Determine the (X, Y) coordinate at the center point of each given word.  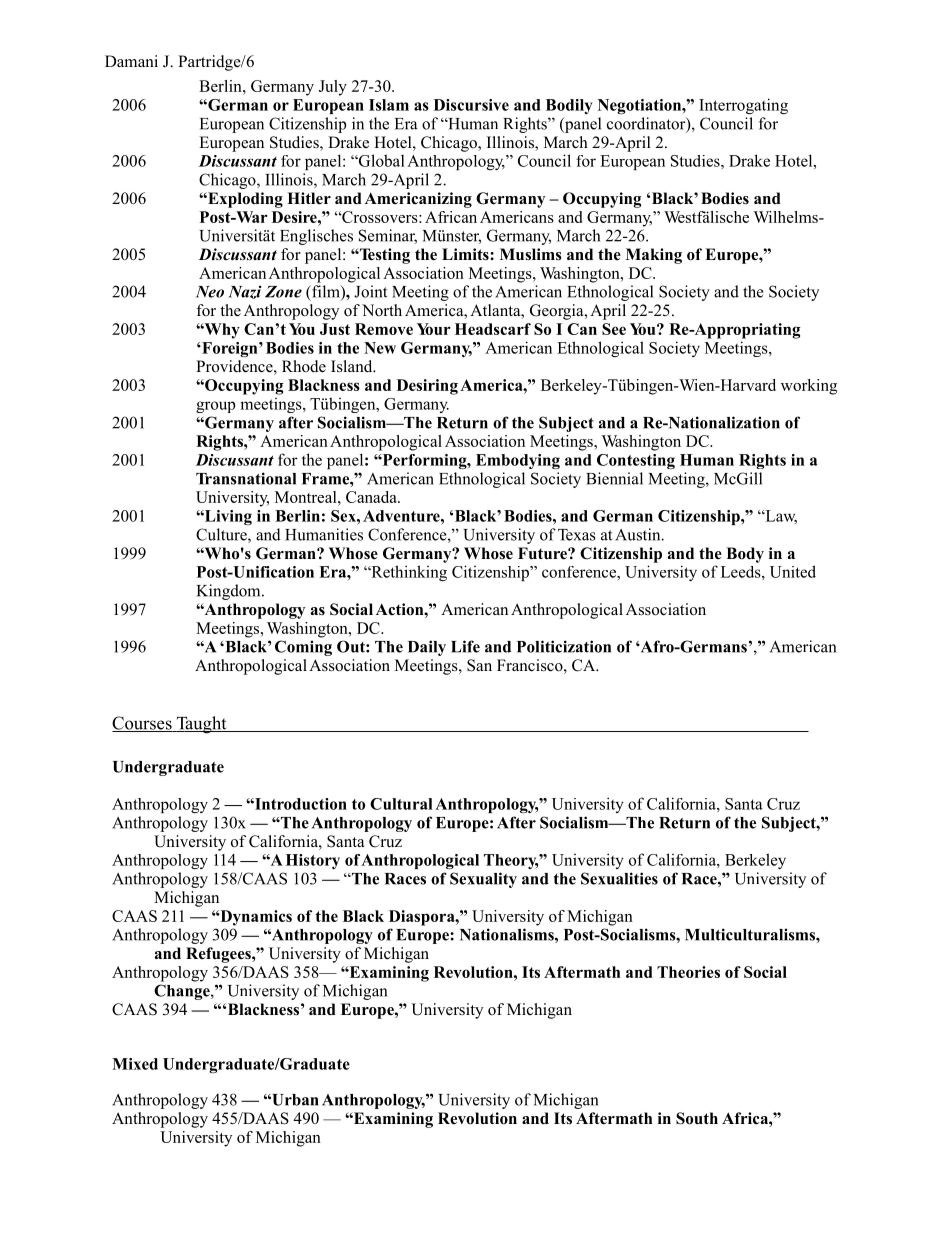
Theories (688, 972)
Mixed (135, 1064)
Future (543, 553)
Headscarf (493, 329)
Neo (210, 292)
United (793, 571)
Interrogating (743, 106)
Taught (201, 725)
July (333, 88)
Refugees (219, 955)
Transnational (246, 478)
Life (465, 646)
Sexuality (483, 880)
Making (654, 256)
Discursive (471, 105)
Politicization (564, 646)
